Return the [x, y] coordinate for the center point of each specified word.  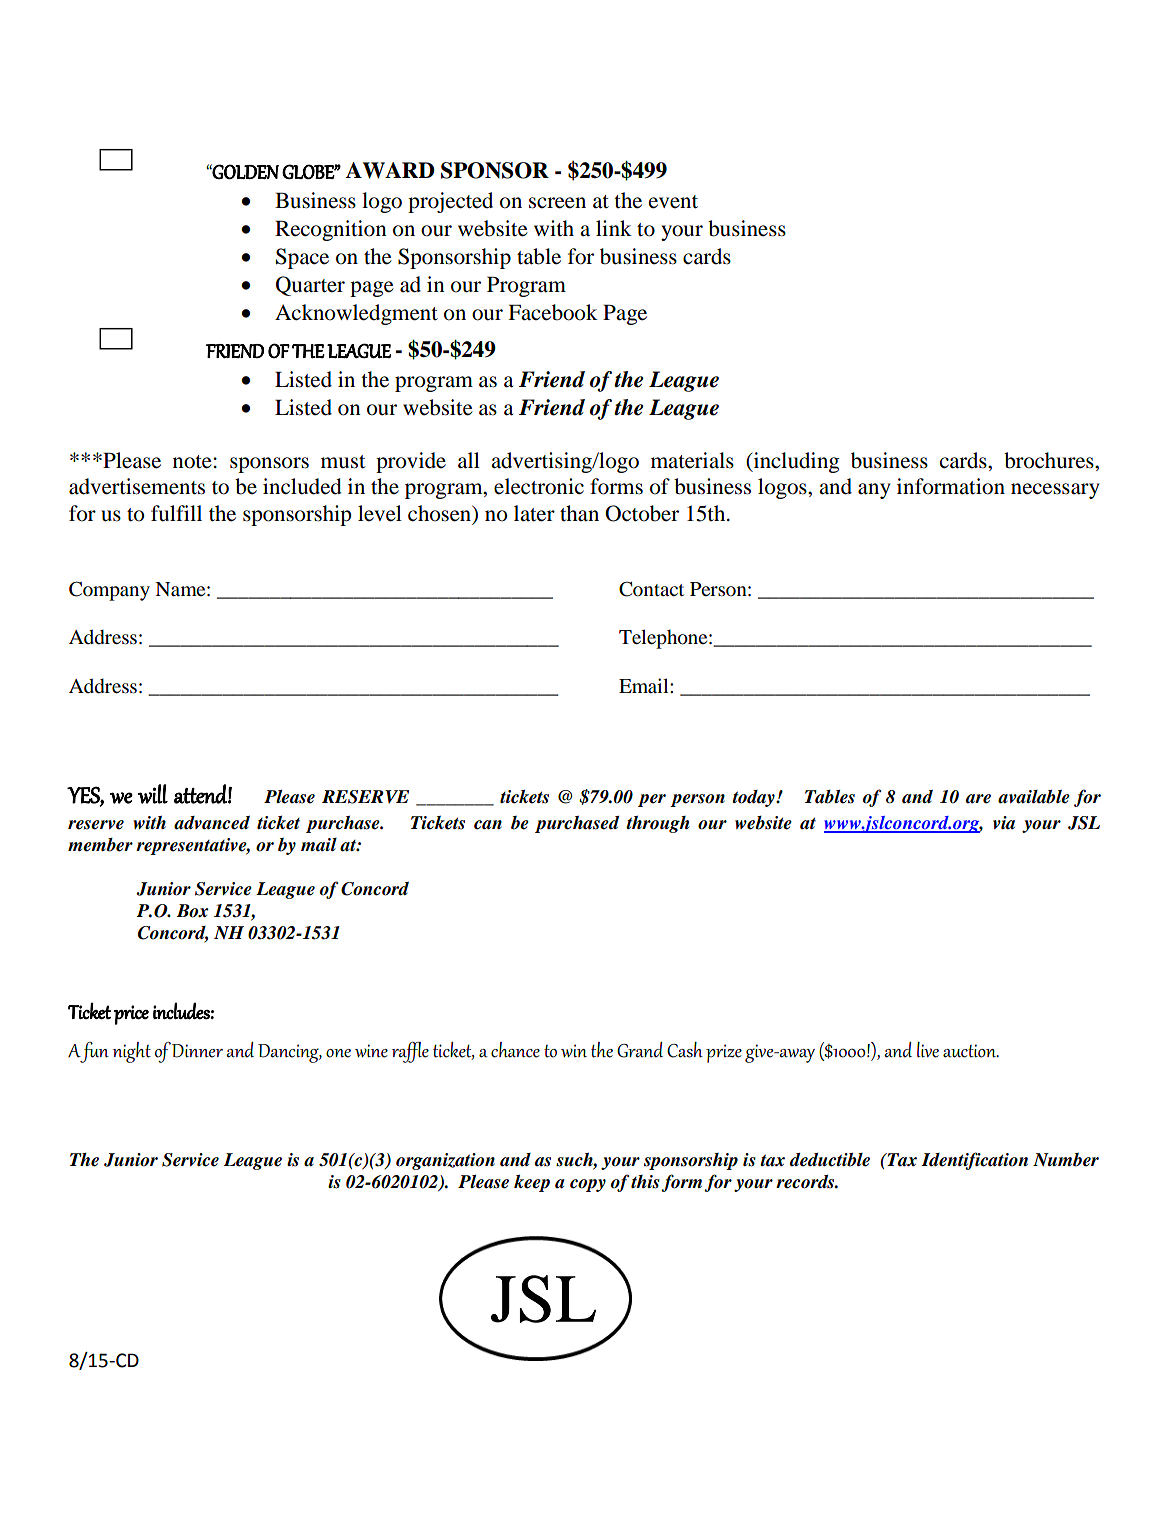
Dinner [197, 1051]
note [192, 462]
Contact [651, 589]
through [658, 824]
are [978, 799]
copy [588, 1185]
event [673, 202]
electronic [539, 486]
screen [557, 203]
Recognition [331, 230]
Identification [974, 1161]
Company [109, 591]
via [1004, 822]
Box [193, 911]
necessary [1055, 491]
